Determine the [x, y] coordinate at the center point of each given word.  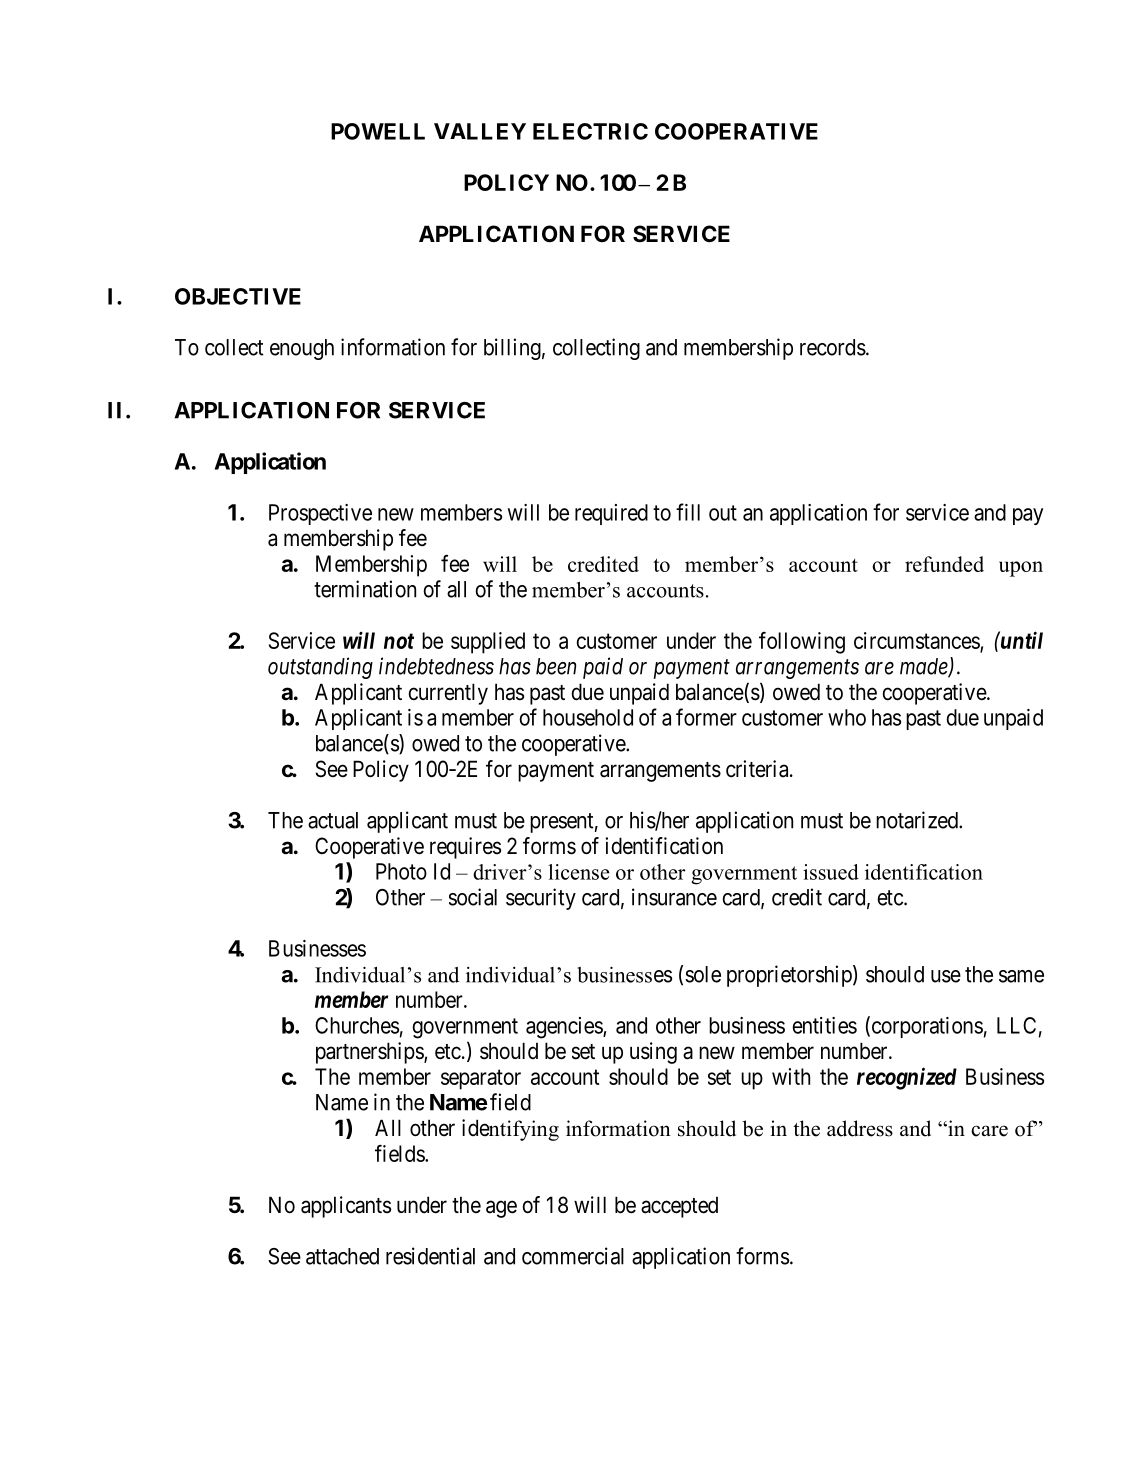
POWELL [378, 131]
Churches [357, 1025]
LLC [1016, 1025]
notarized [918, 820]
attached [342, 1256]
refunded [944, 564]
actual [333, 820]
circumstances [917, 641]
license [578, 872]
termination [365, 589]
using [653, 1053]
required [611, 514]
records [833, 347]
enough [302, 349]
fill [688, 512]
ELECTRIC [590, 131]
